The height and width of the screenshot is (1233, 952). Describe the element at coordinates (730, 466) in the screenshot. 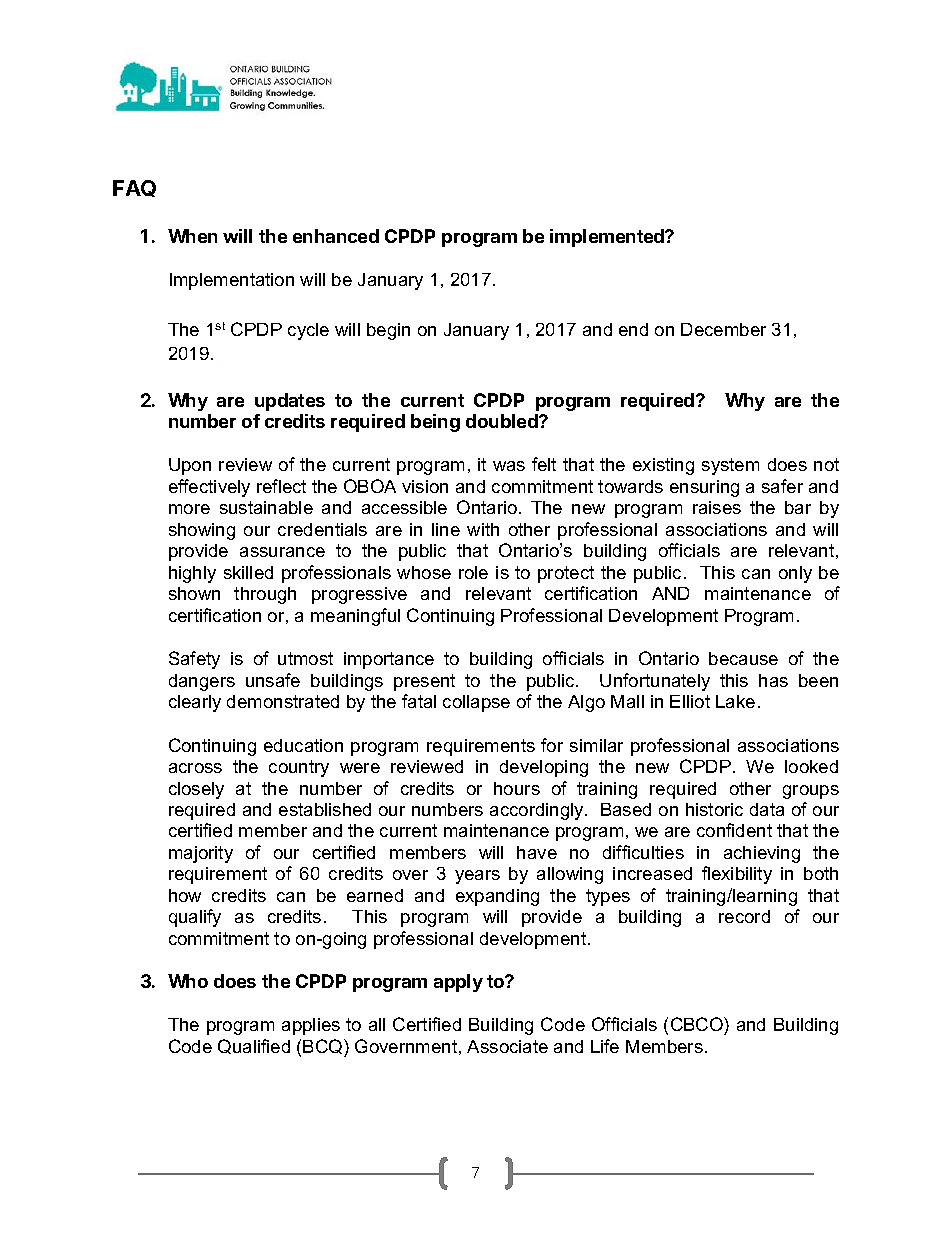

I see `system` at that location.
